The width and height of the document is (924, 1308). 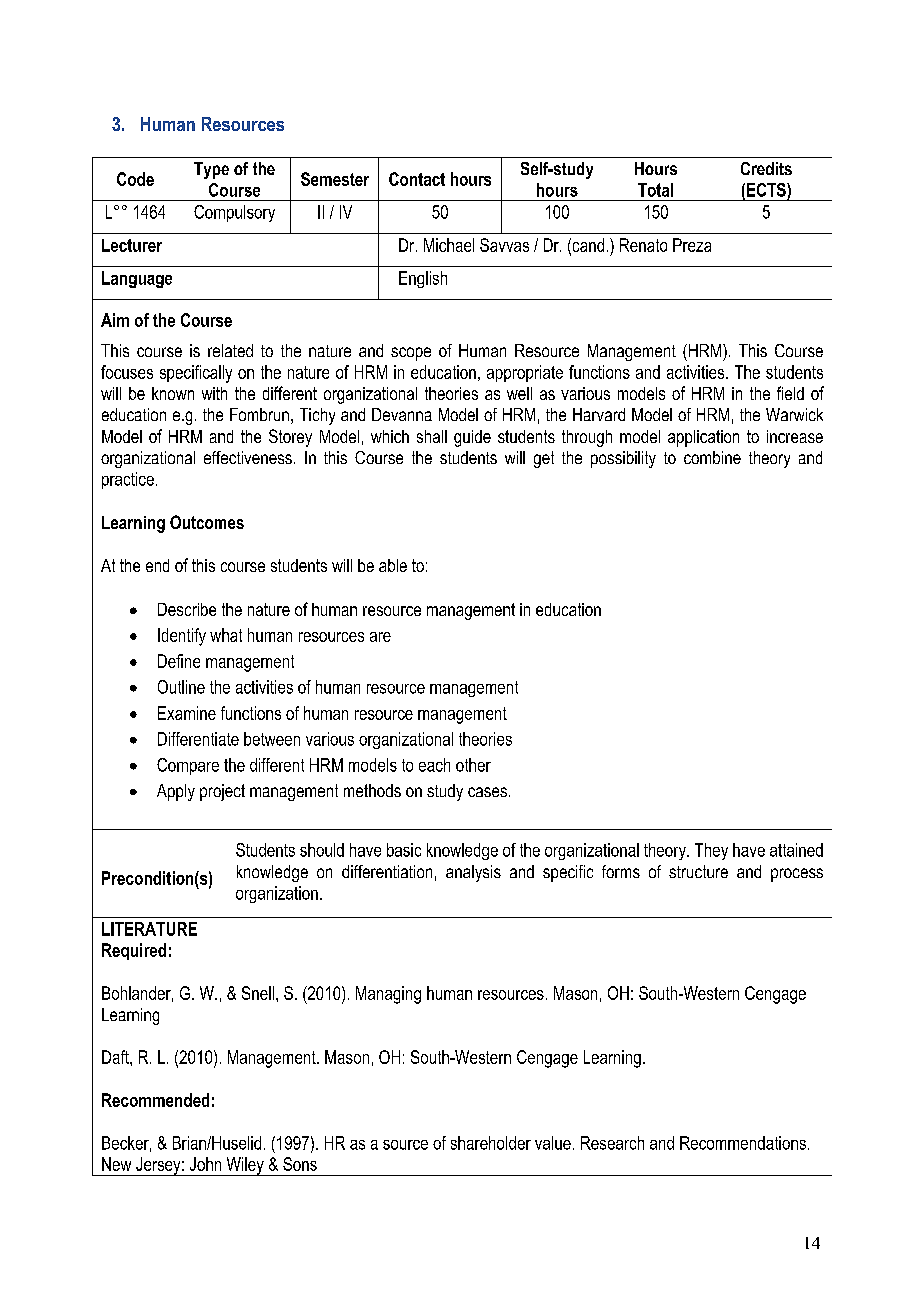 What do you see at coordinates (179, 661) in the document?
I see `Define` at bounding box center [179, 661].
